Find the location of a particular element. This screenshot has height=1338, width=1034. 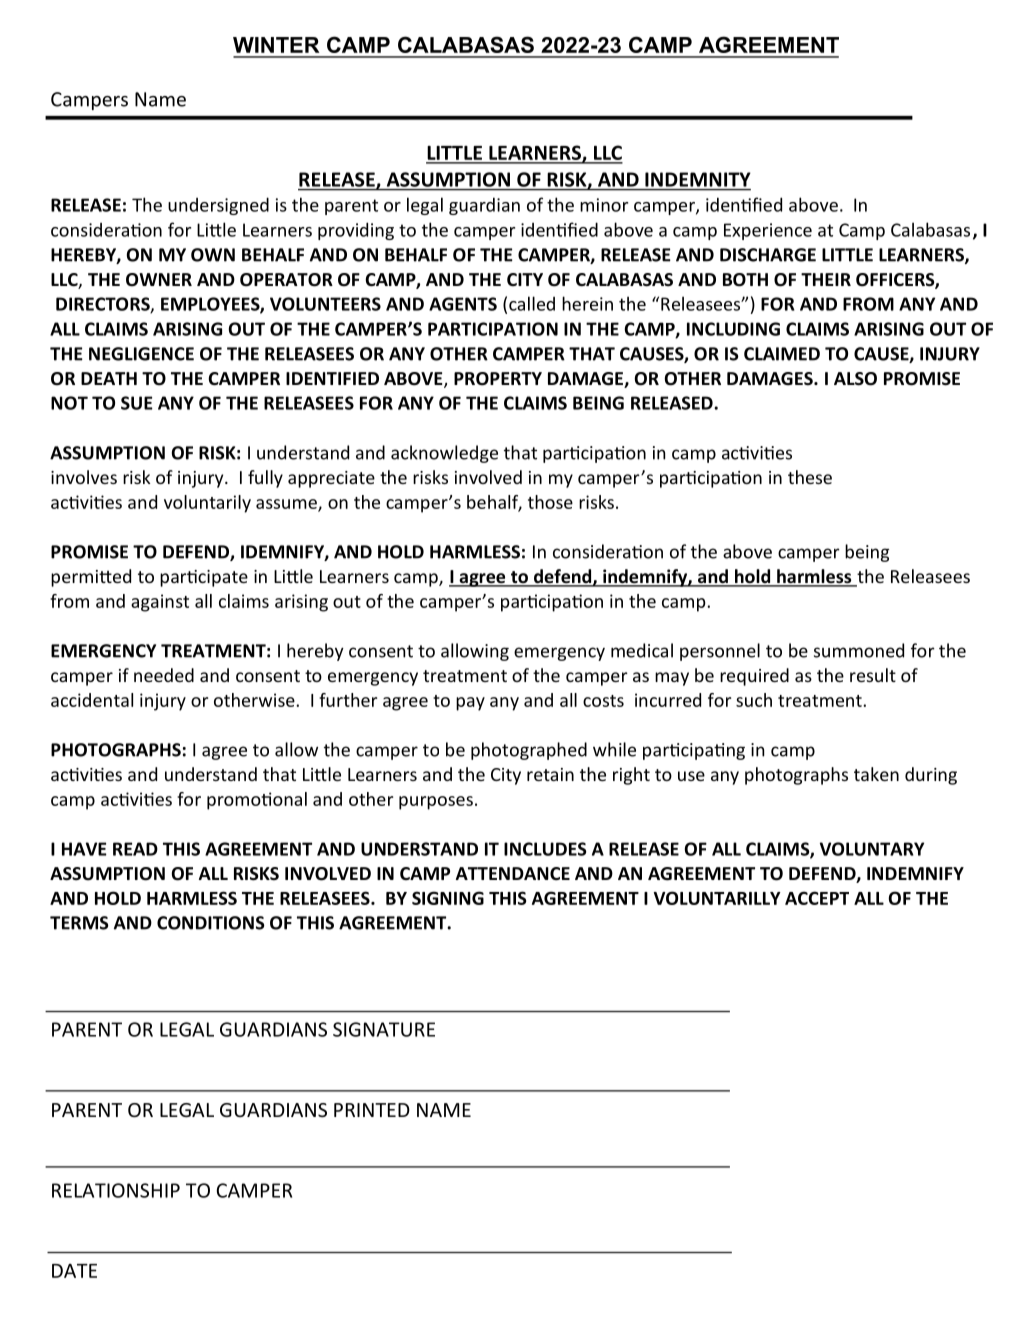

pay is located at coordinates (470, 704).
